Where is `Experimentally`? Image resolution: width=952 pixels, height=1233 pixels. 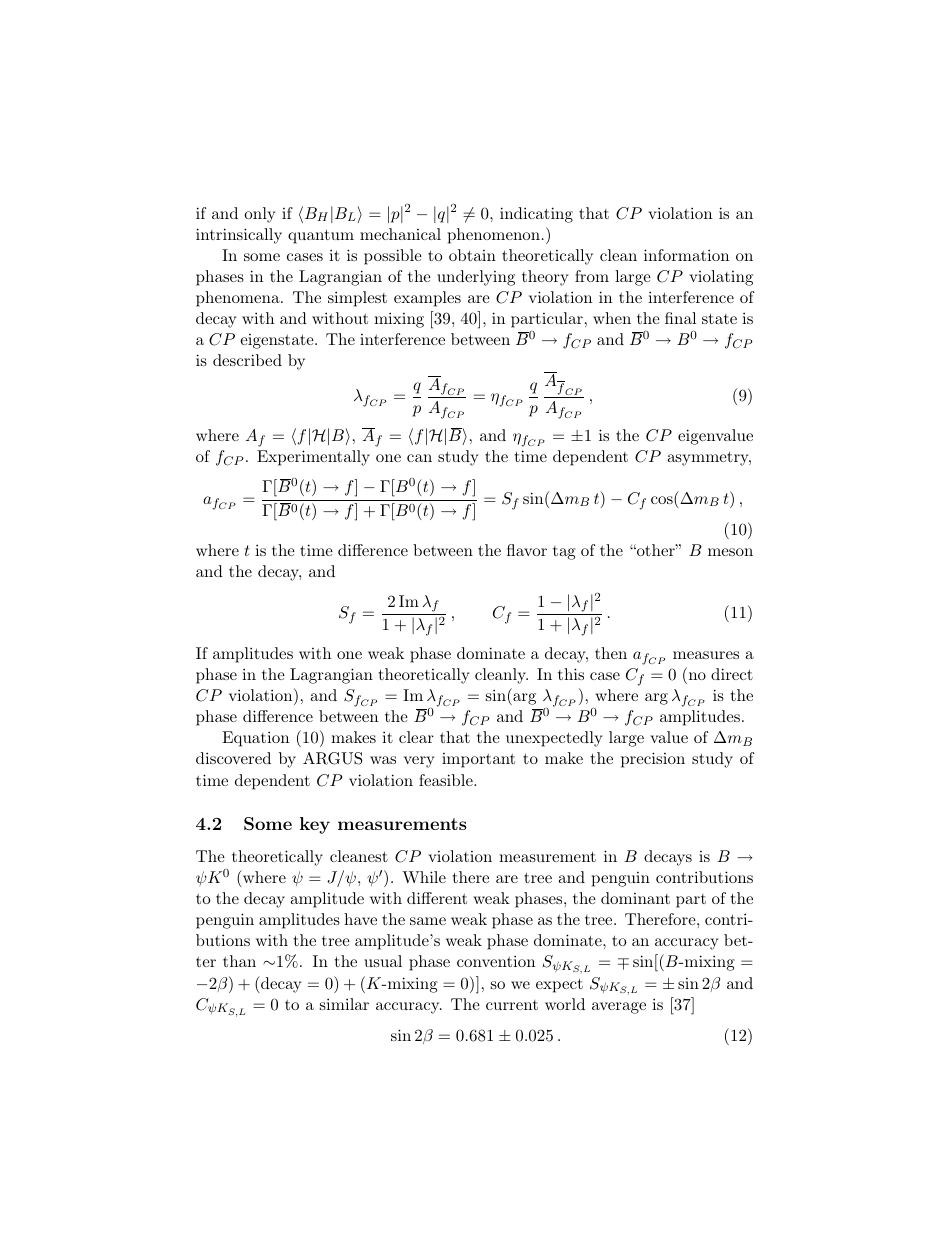 Experimentally is located at coordinates (313, 458).
